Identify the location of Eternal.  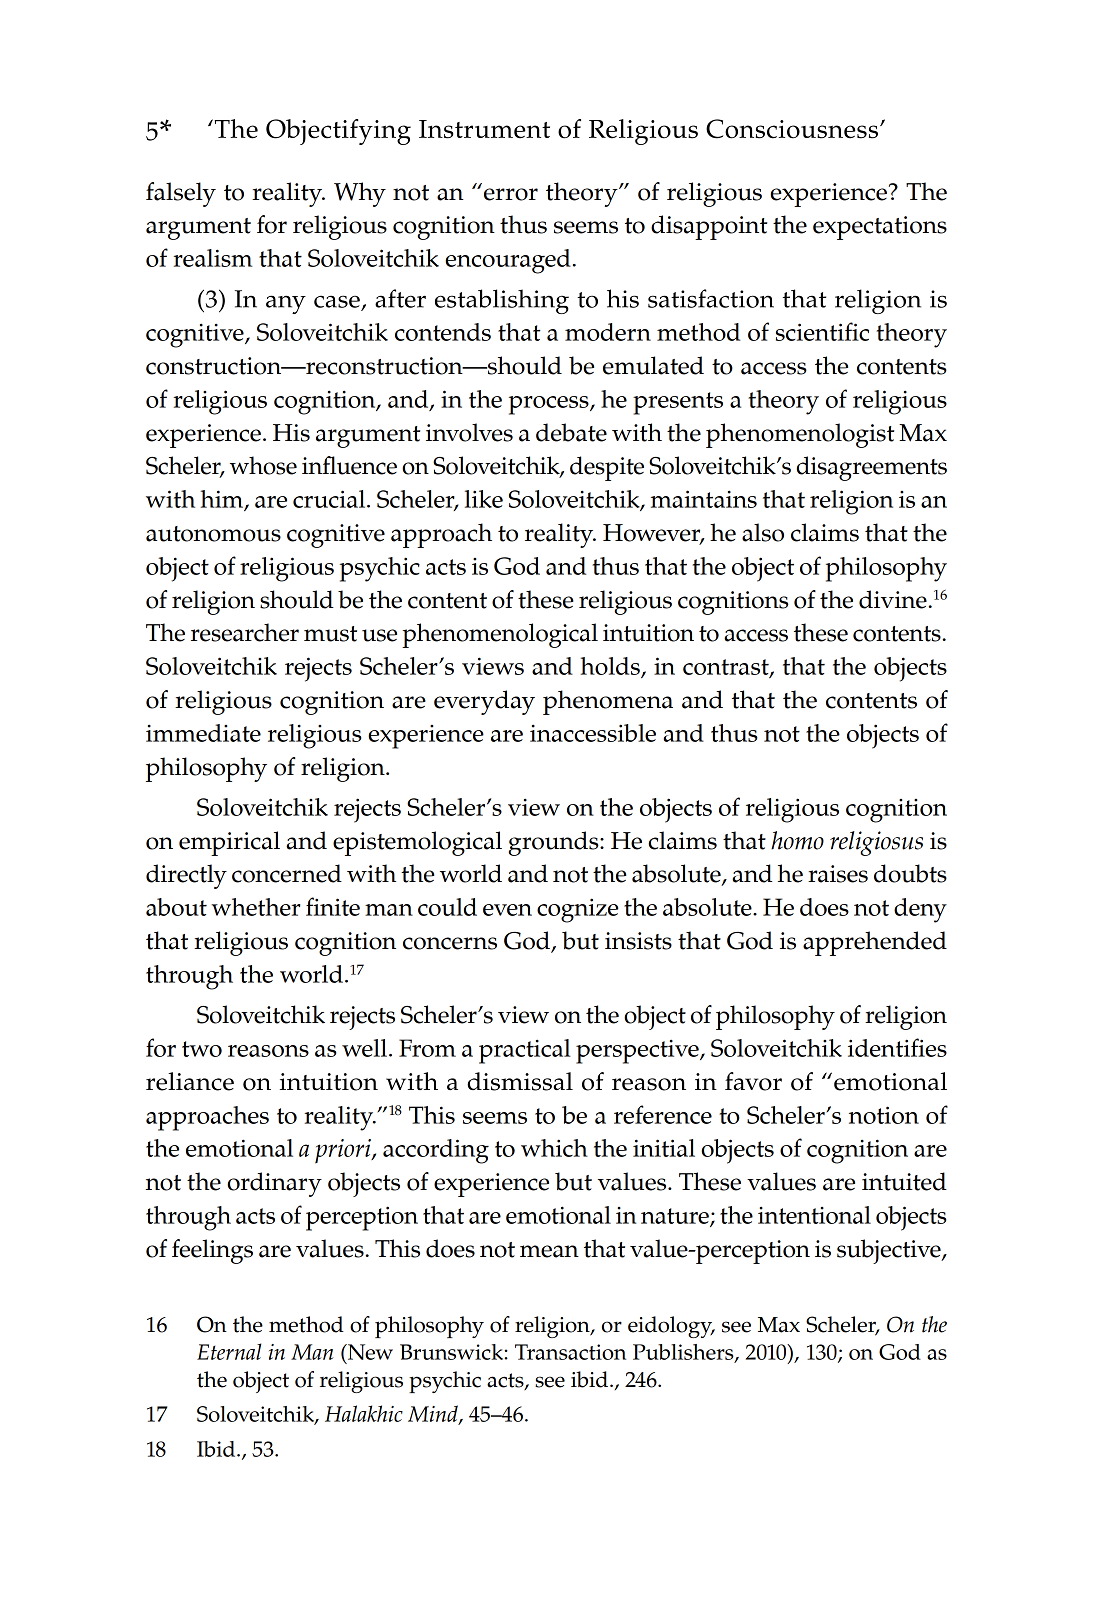
(229, 1351).
